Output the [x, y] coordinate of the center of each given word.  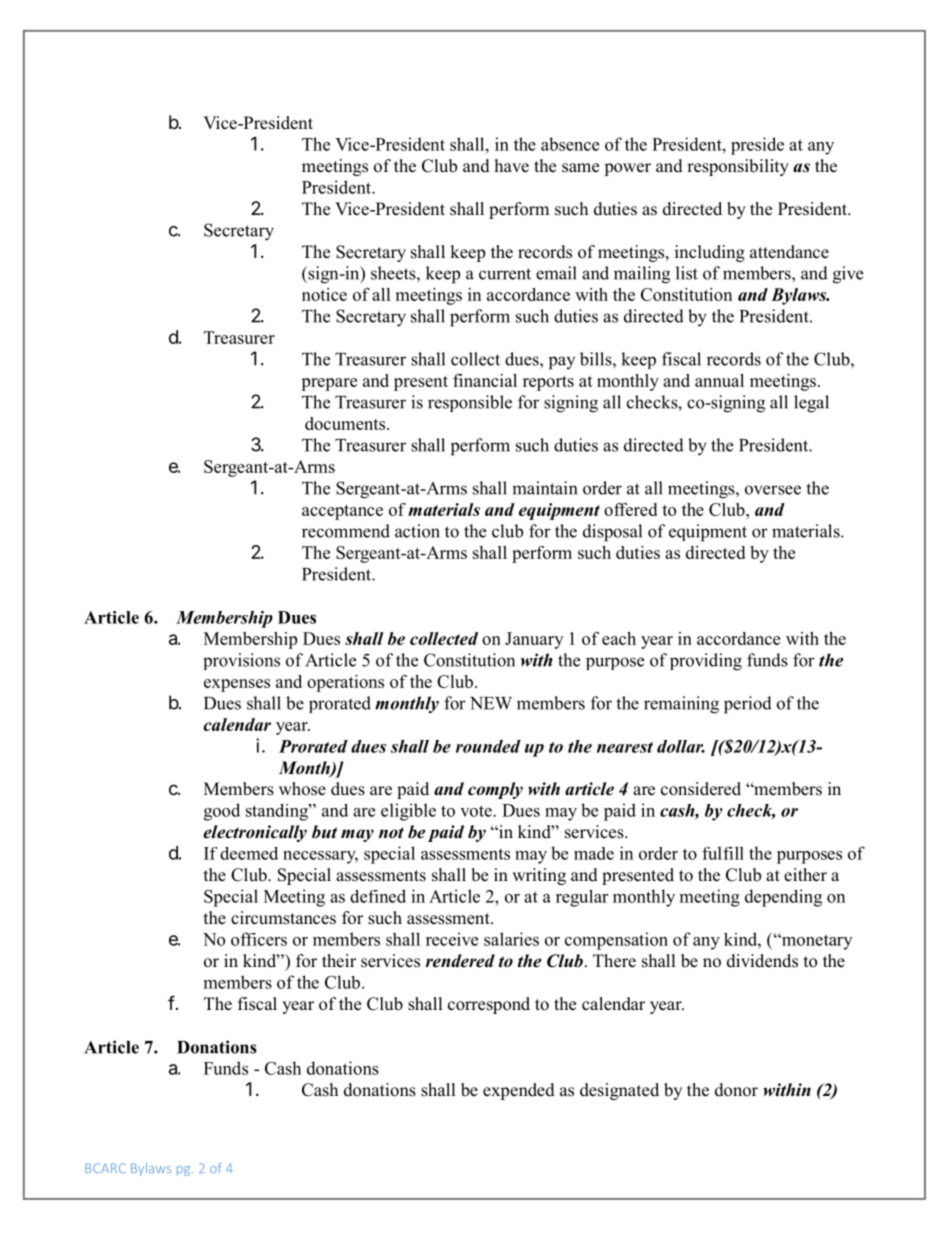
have [512, 166]
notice [324, 294]
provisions [241, 661]
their [339, 961]
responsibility [738, 167]
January [534, 640]
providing [706, 662]
